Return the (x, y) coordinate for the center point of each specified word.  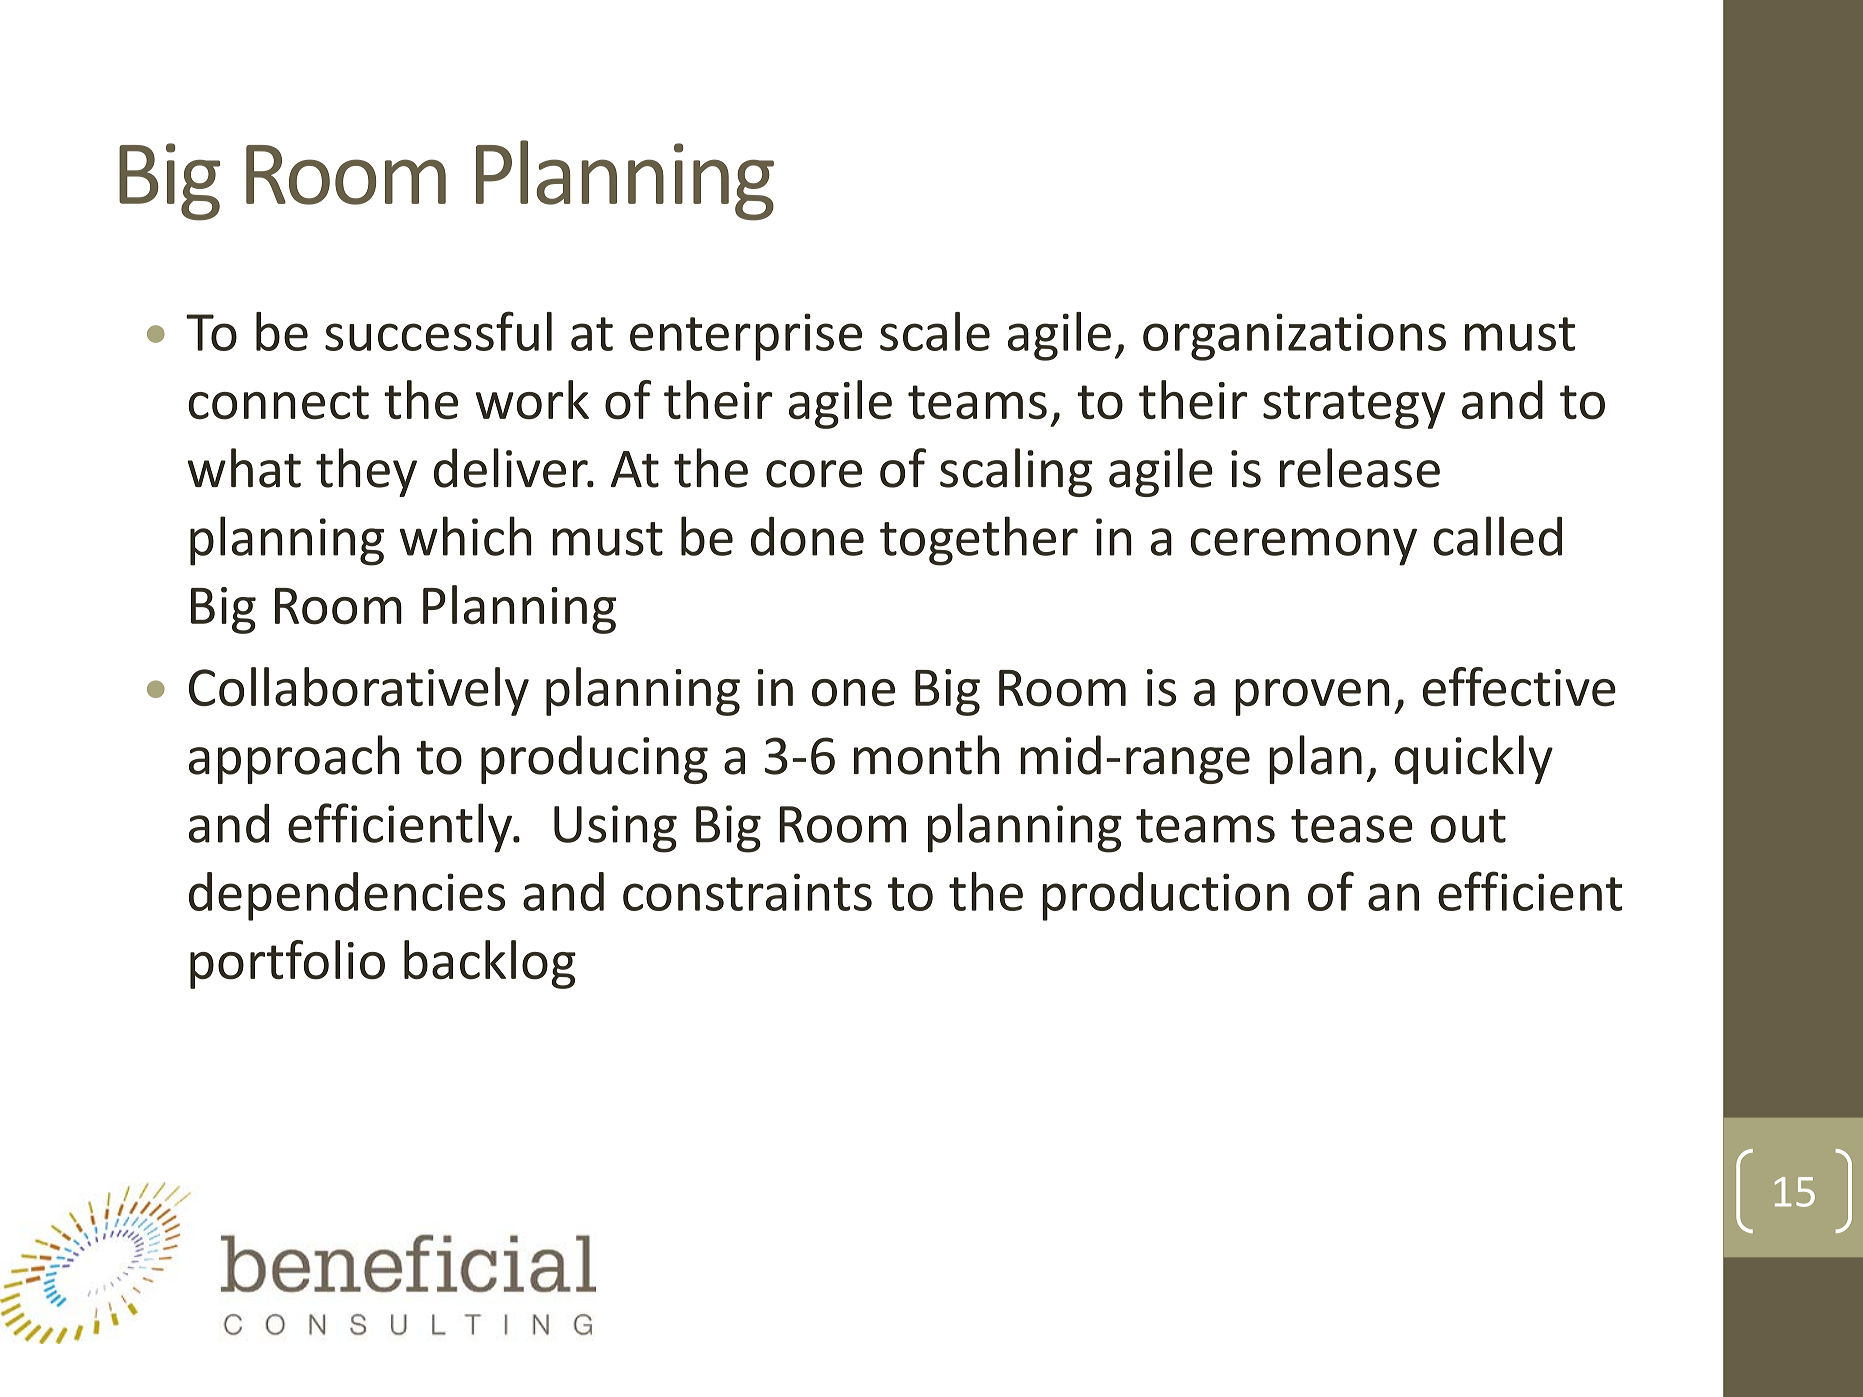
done (807, 536)
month (927, 755)
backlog (490, 964)
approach (294, 759)
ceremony (1303, 547)
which (466, 536)
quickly (1474, 759)
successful (438, 331)
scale (935, 331)
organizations (1294, 337)
